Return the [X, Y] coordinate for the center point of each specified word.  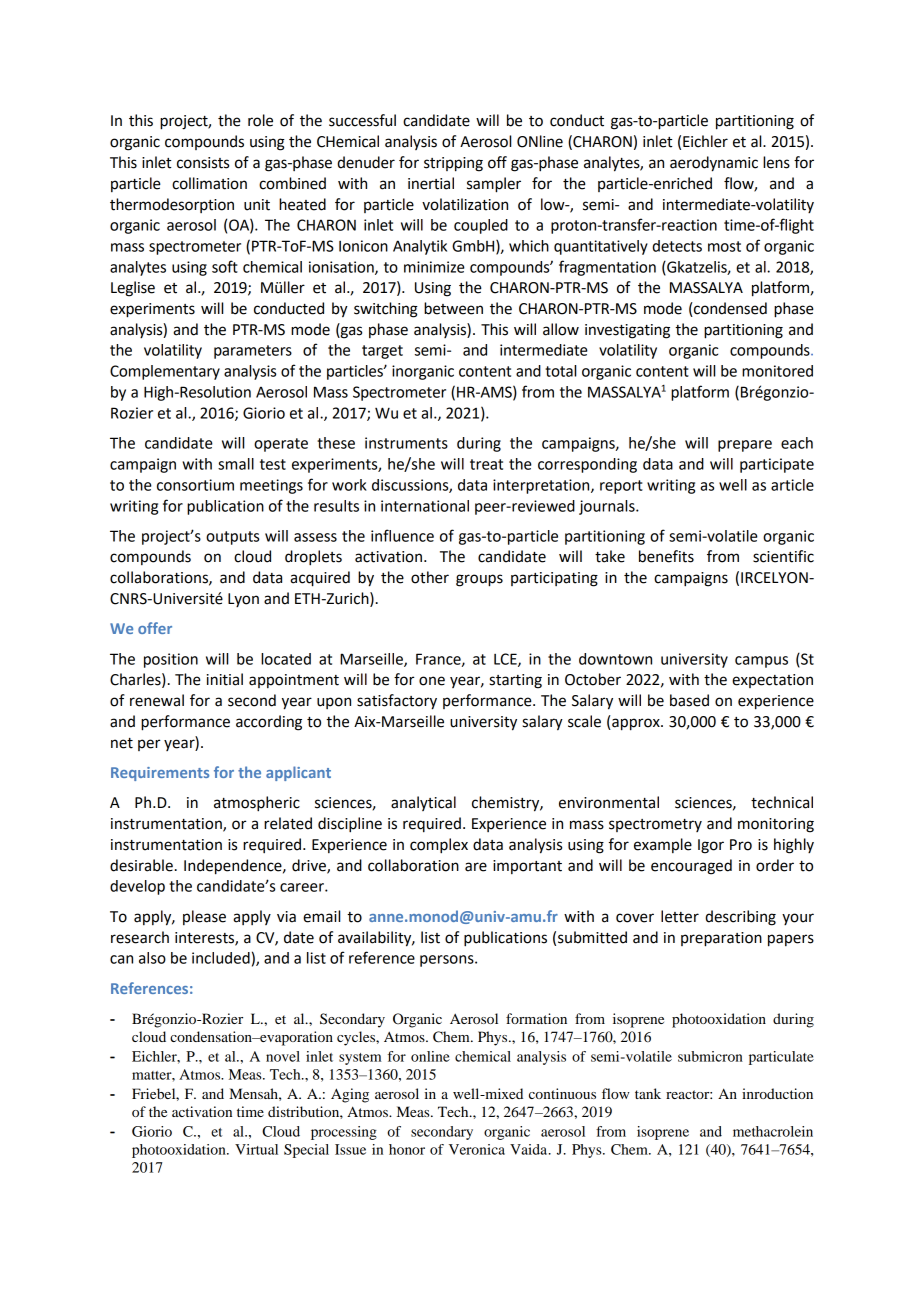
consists [203, 163]
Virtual [256, 1149]
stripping [453, 164]
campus [761, 662]
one [432, 681]
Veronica [477, 1149]
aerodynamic [714, 164]
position [171, 660]
